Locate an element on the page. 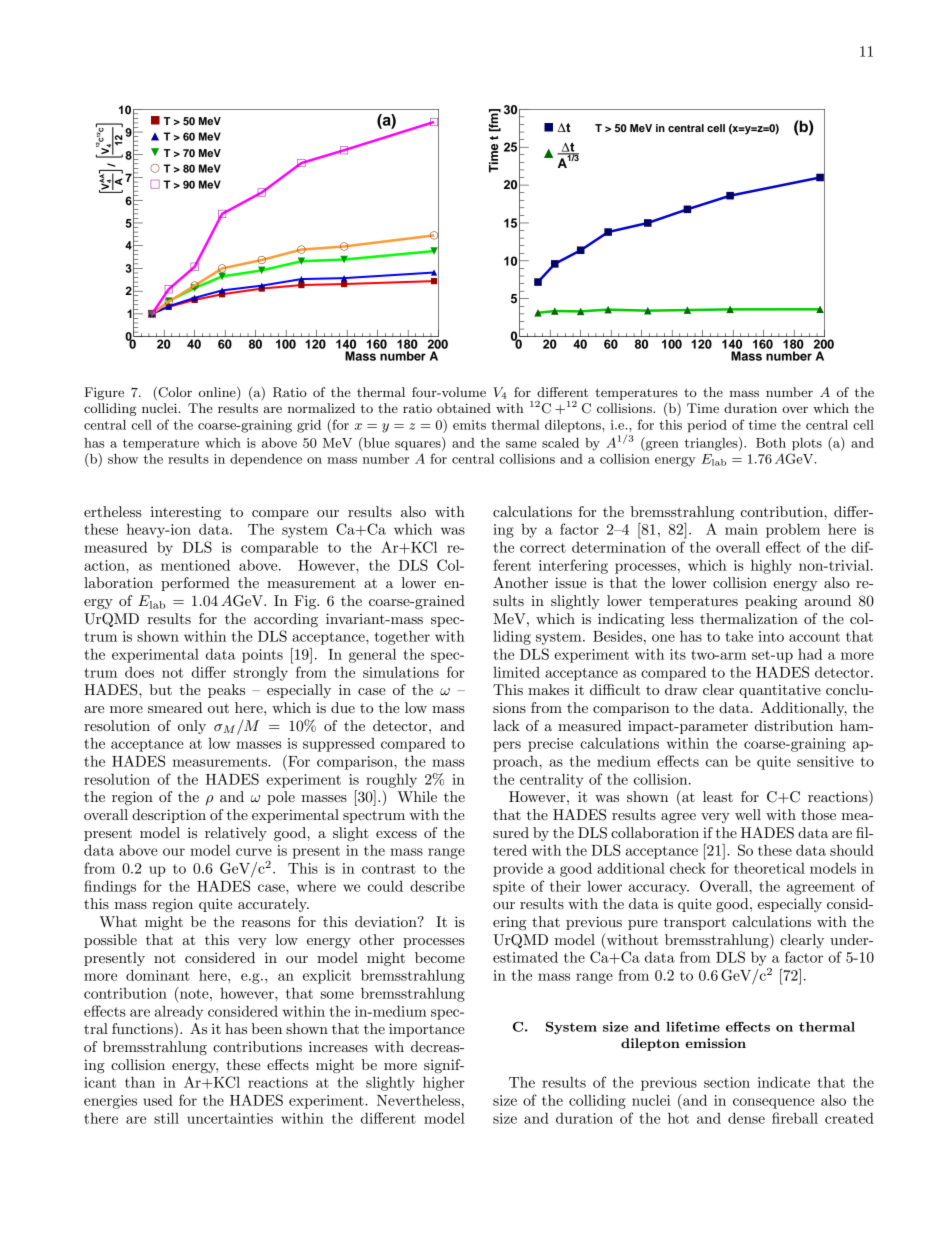  sensitive is located at coordinates (825, 761).
